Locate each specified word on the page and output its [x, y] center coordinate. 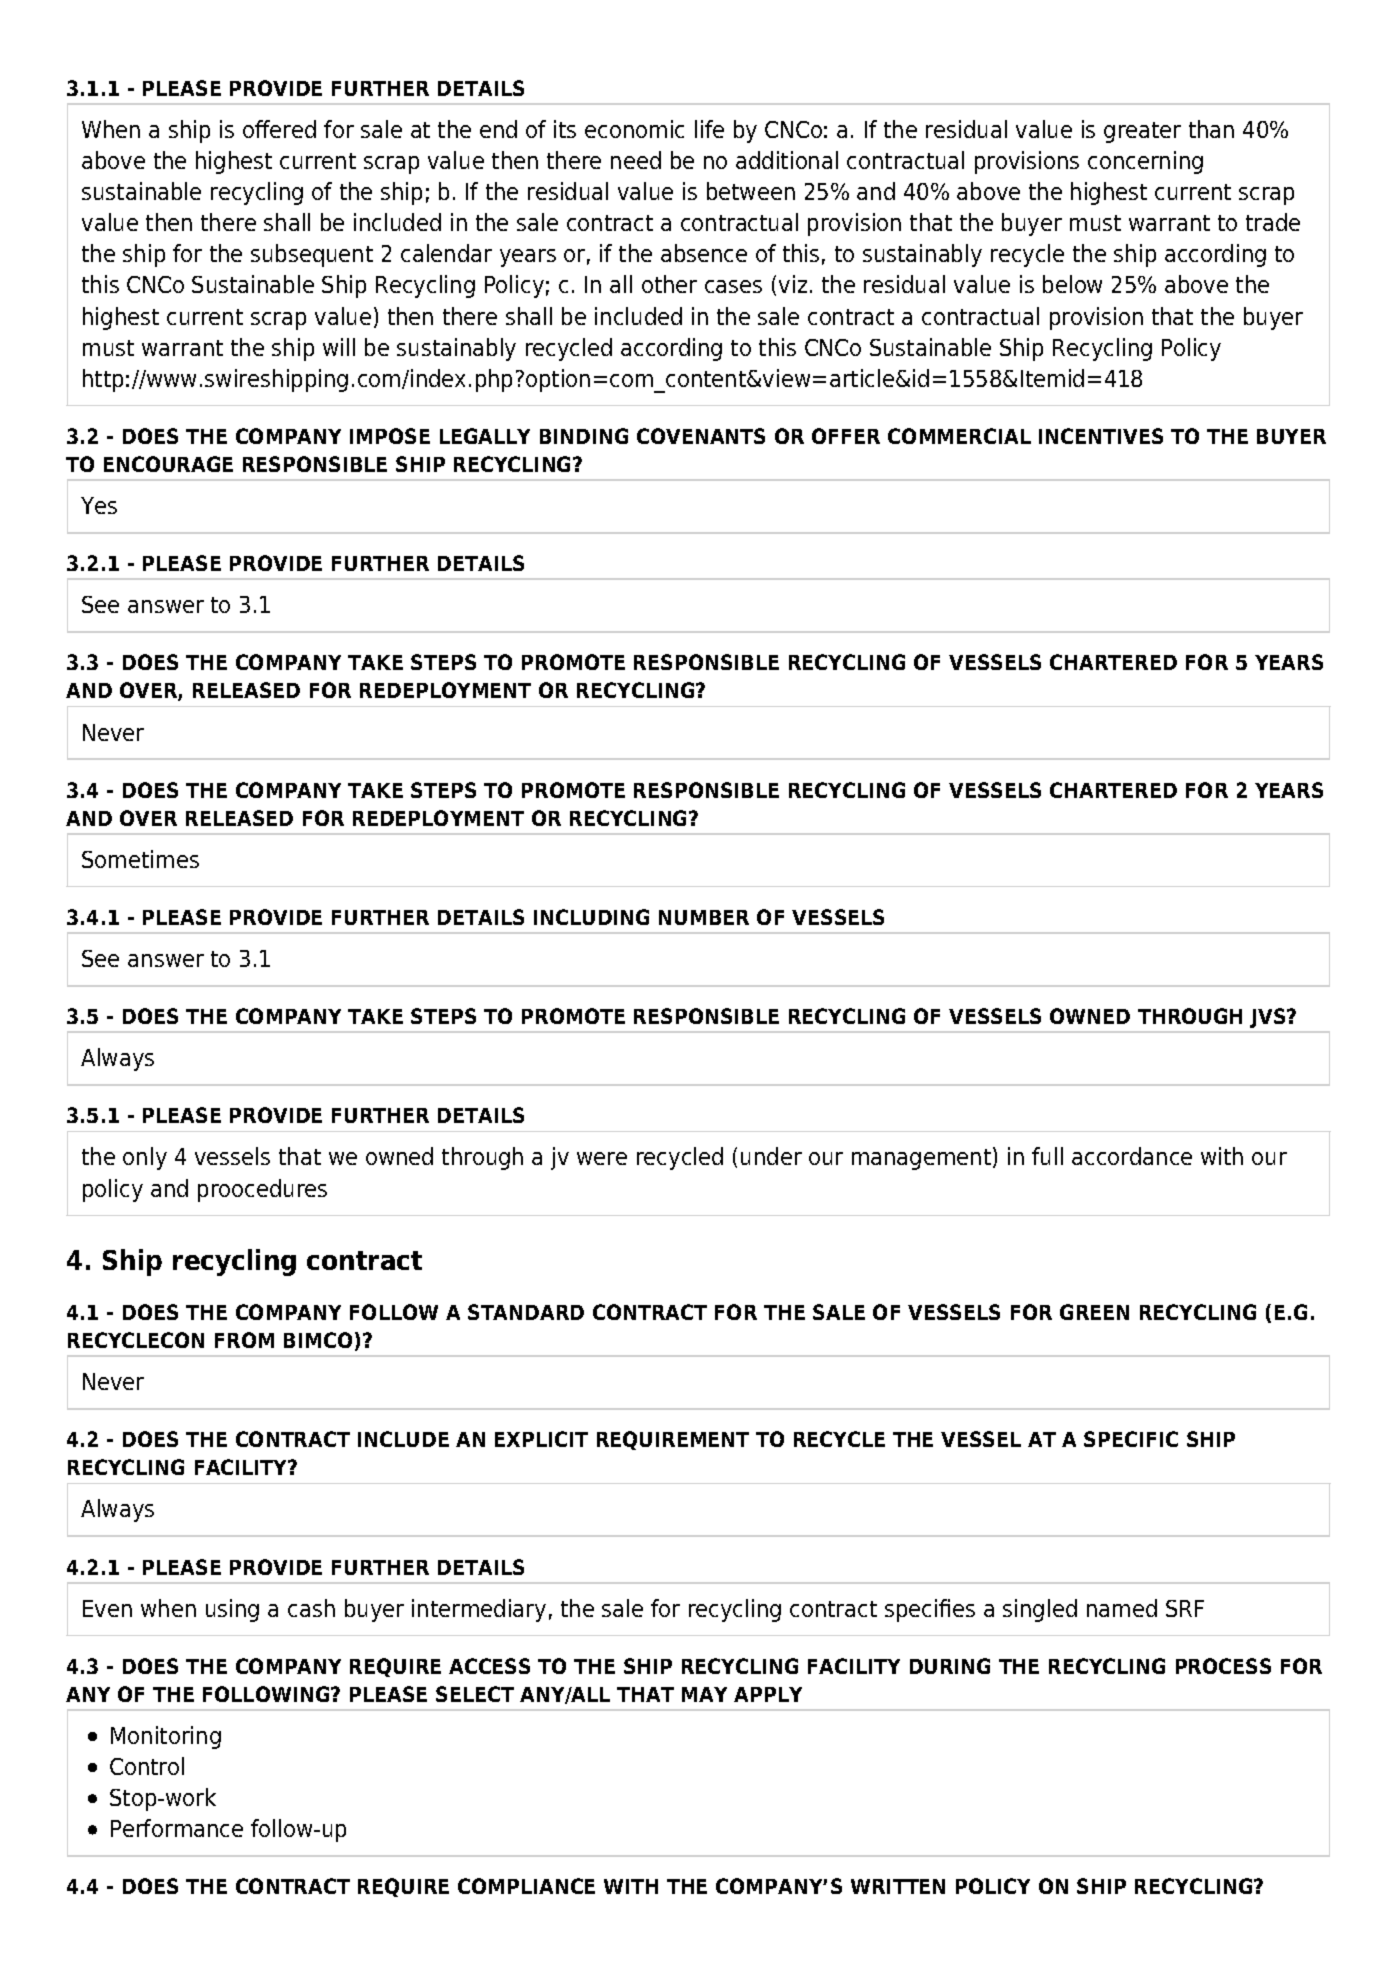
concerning [1145, 162]
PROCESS [1223, 1666]
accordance [1132, 1156]
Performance [177, 1828]
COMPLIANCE [526, 1886]
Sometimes [140, 859]
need [636, 160]
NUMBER [704, 917]
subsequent [312, 255]
